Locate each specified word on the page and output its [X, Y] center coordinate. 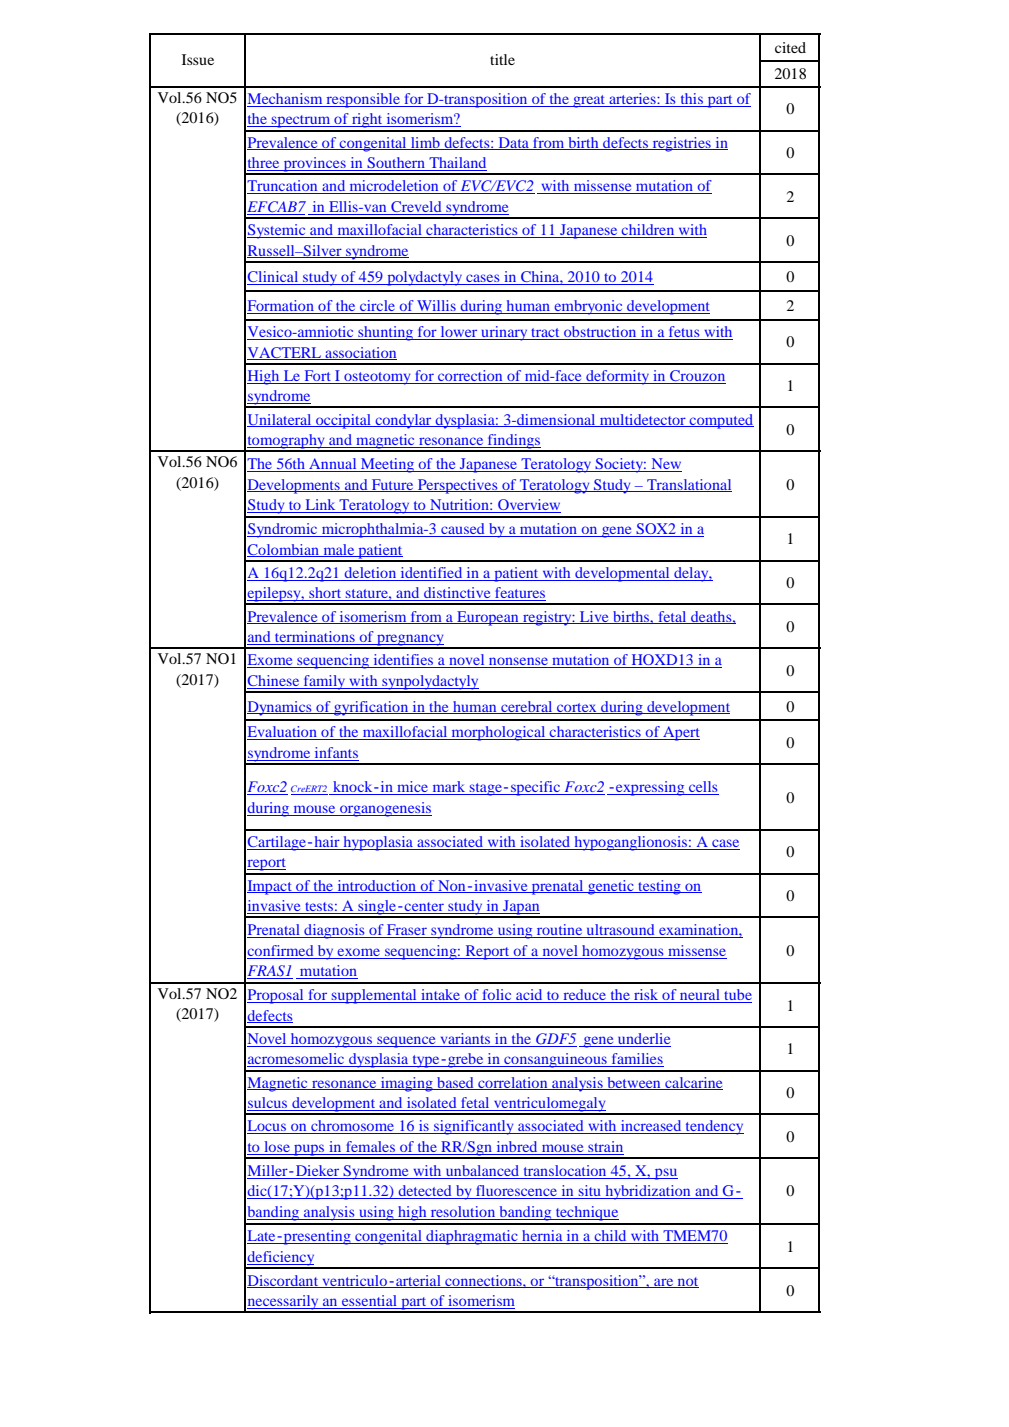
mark [449, 788]
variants [465, 1040]
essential [369, 1302]
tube [737, 996]
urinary [504, 333]
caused [463, 530]
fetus [684, 333]
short [325, 594]
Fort [318, 375]
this [691, 100]
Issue [198, 59]
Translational [688, 485]
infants [335, 754]
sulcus [268, 1104]
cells [703, 788]
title [502, 59]
